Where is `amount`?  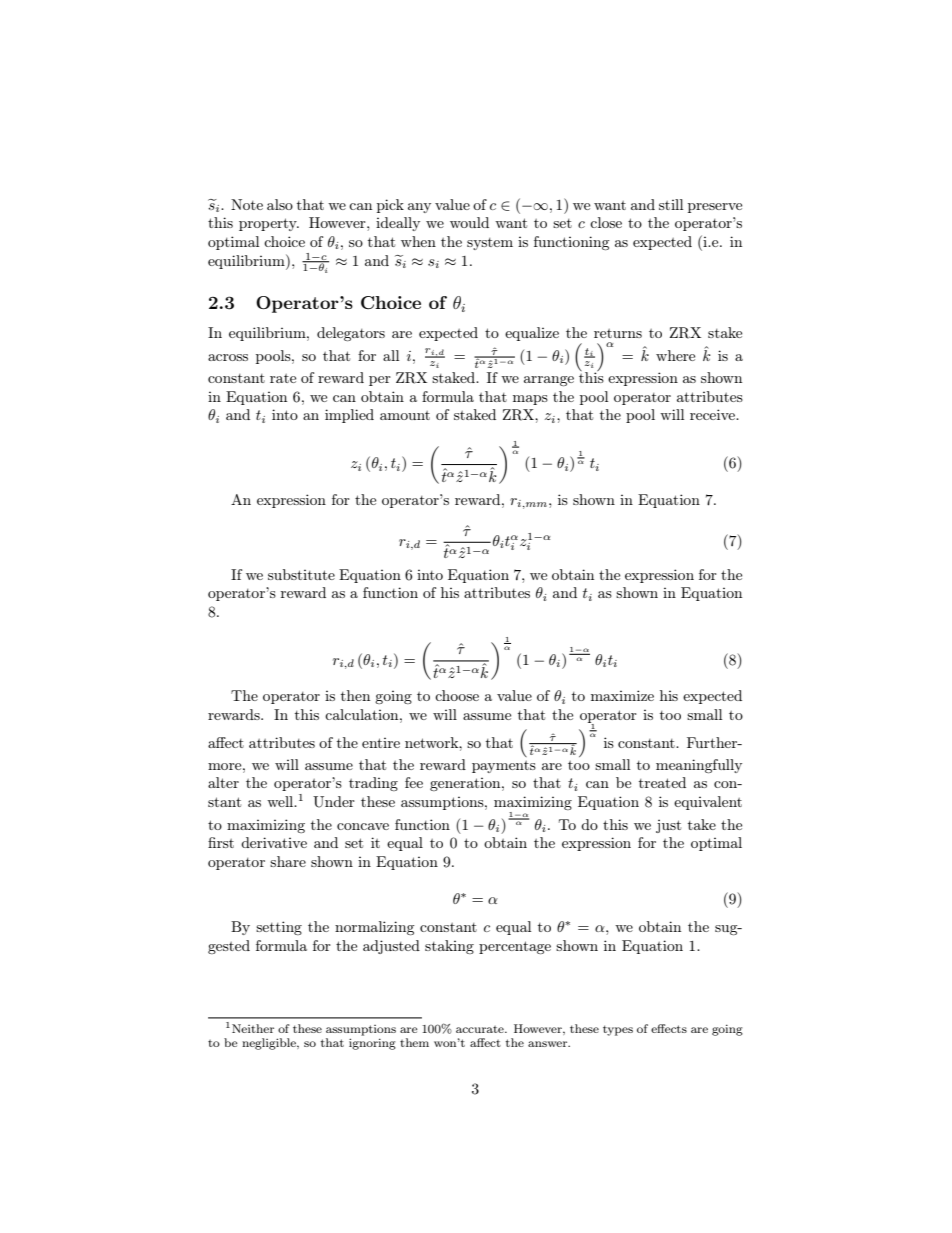 amount is located at coordinates (405, 415).
